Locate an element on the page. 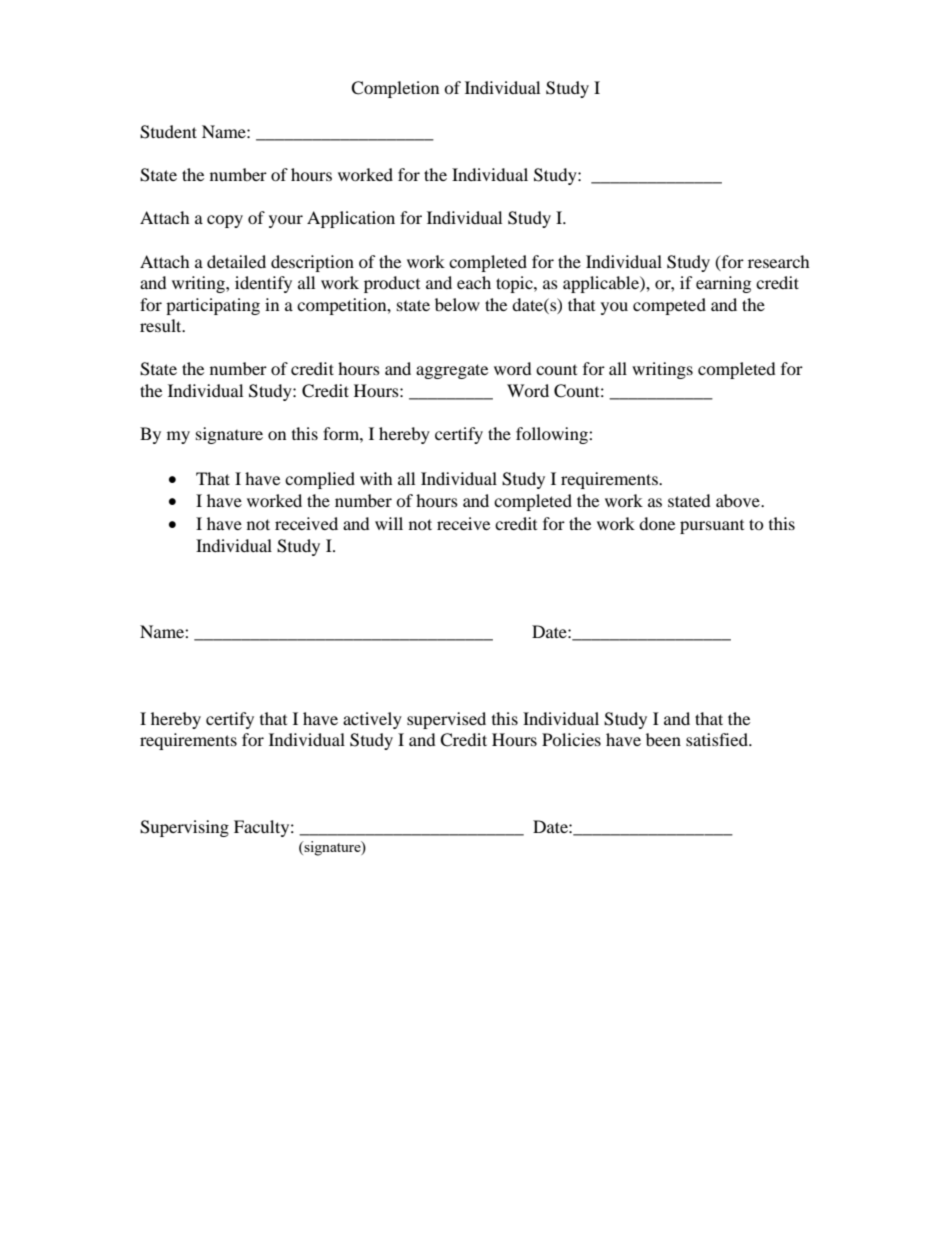 The width and height of the document is (952, 1233). Student is located at coordinates (168, 132).
